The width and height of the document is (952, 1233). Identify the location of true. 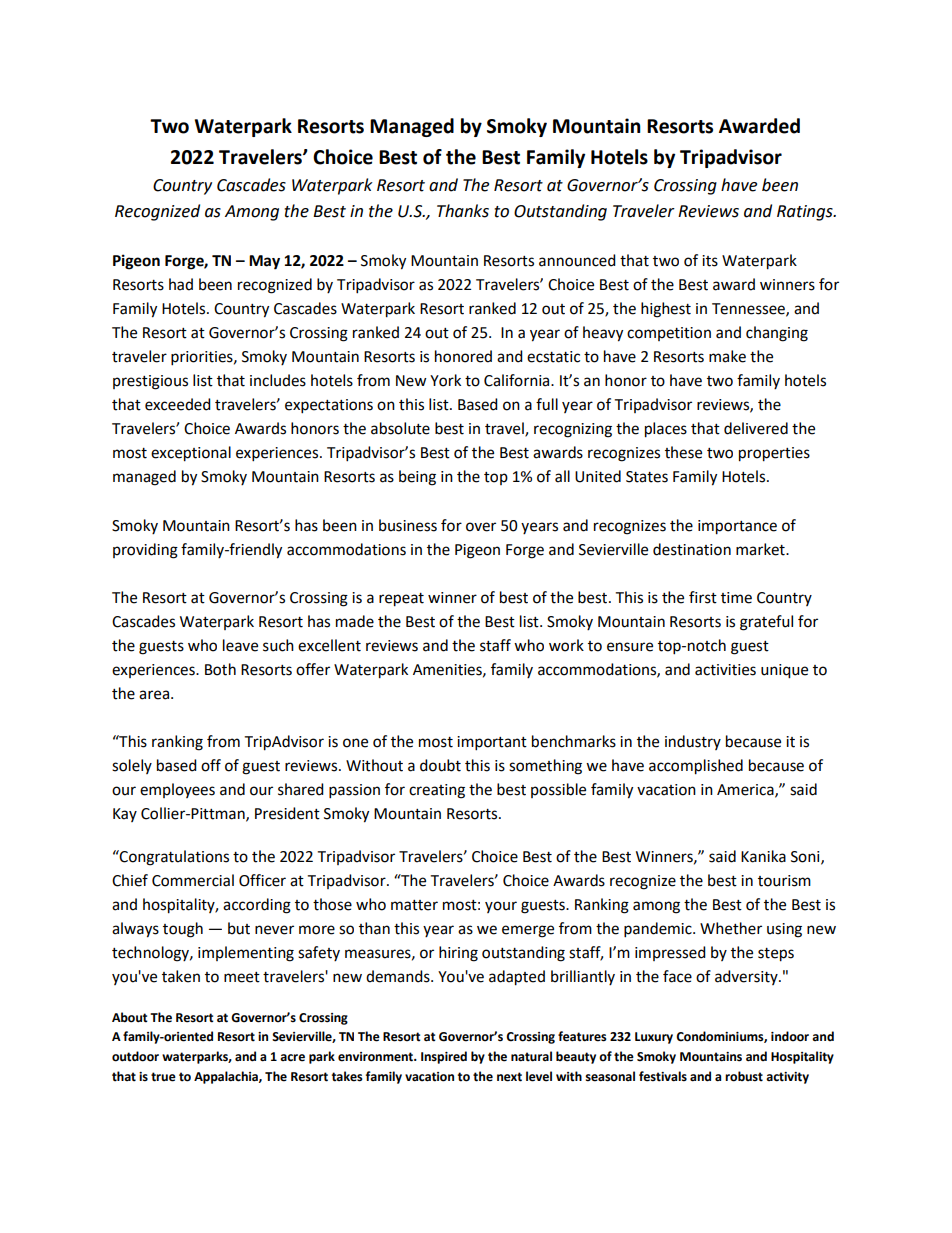
(163, 1077).
